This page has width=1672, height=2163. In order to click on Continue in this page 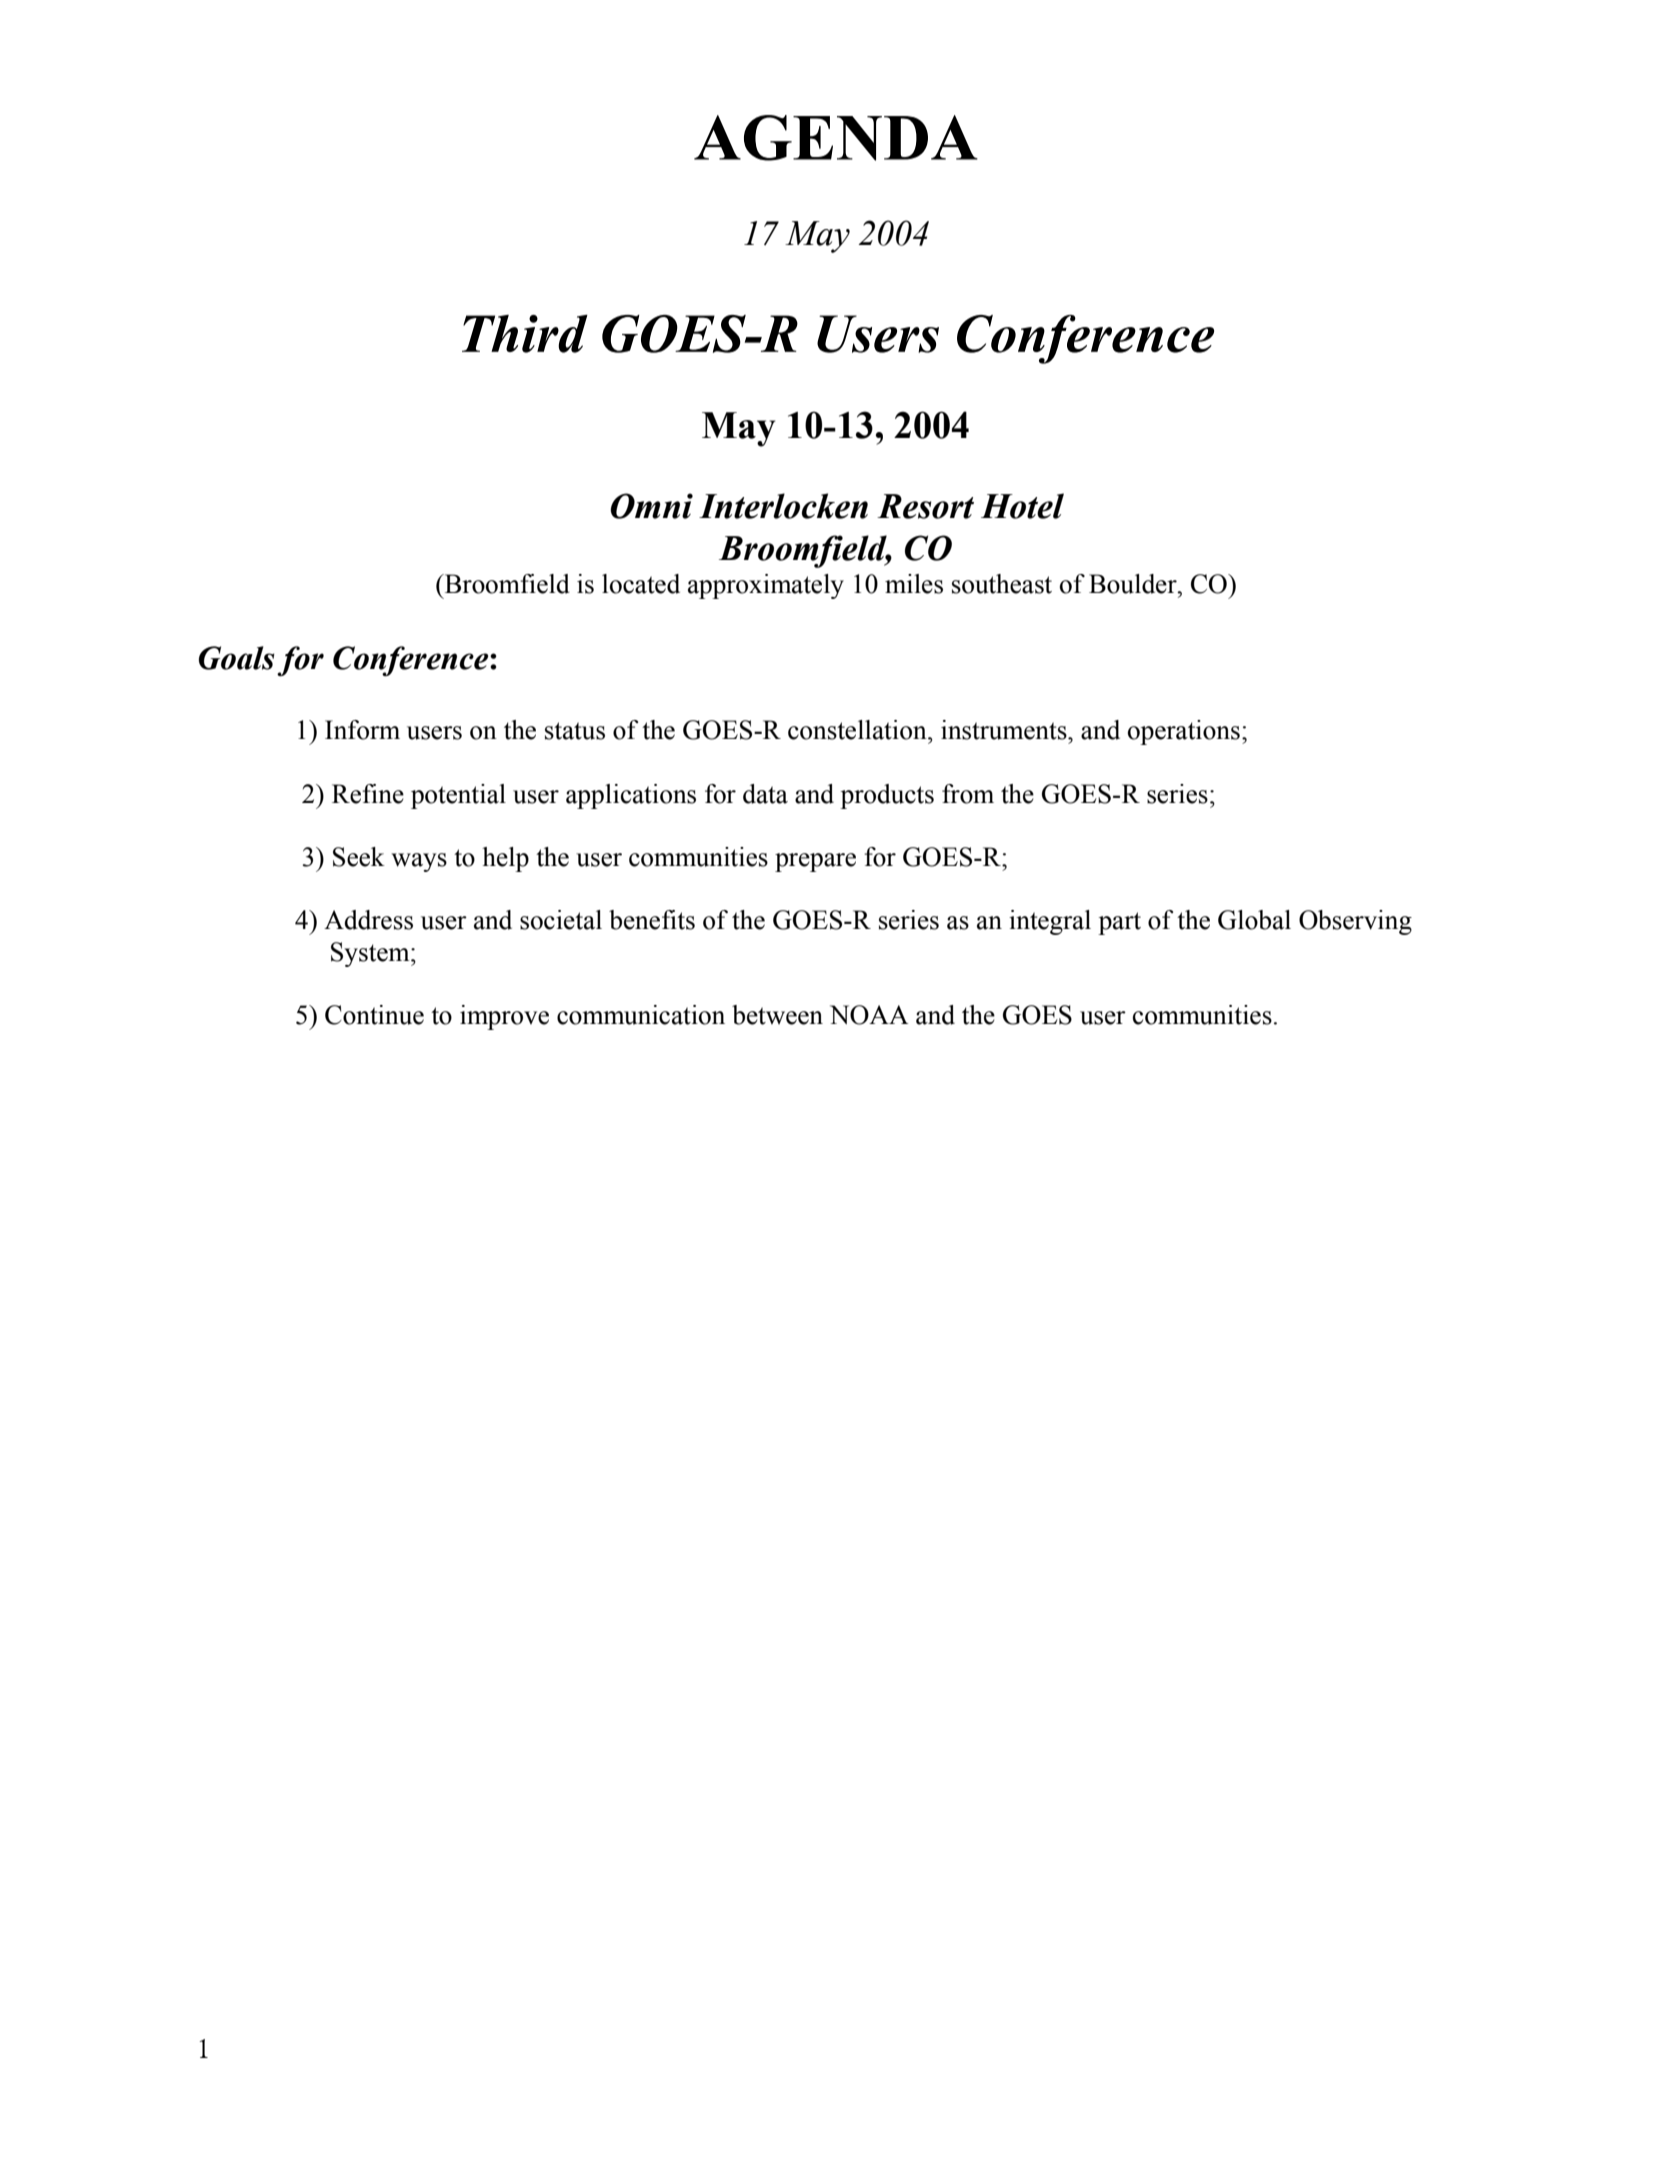, I will do `click(374, 1015)`.
